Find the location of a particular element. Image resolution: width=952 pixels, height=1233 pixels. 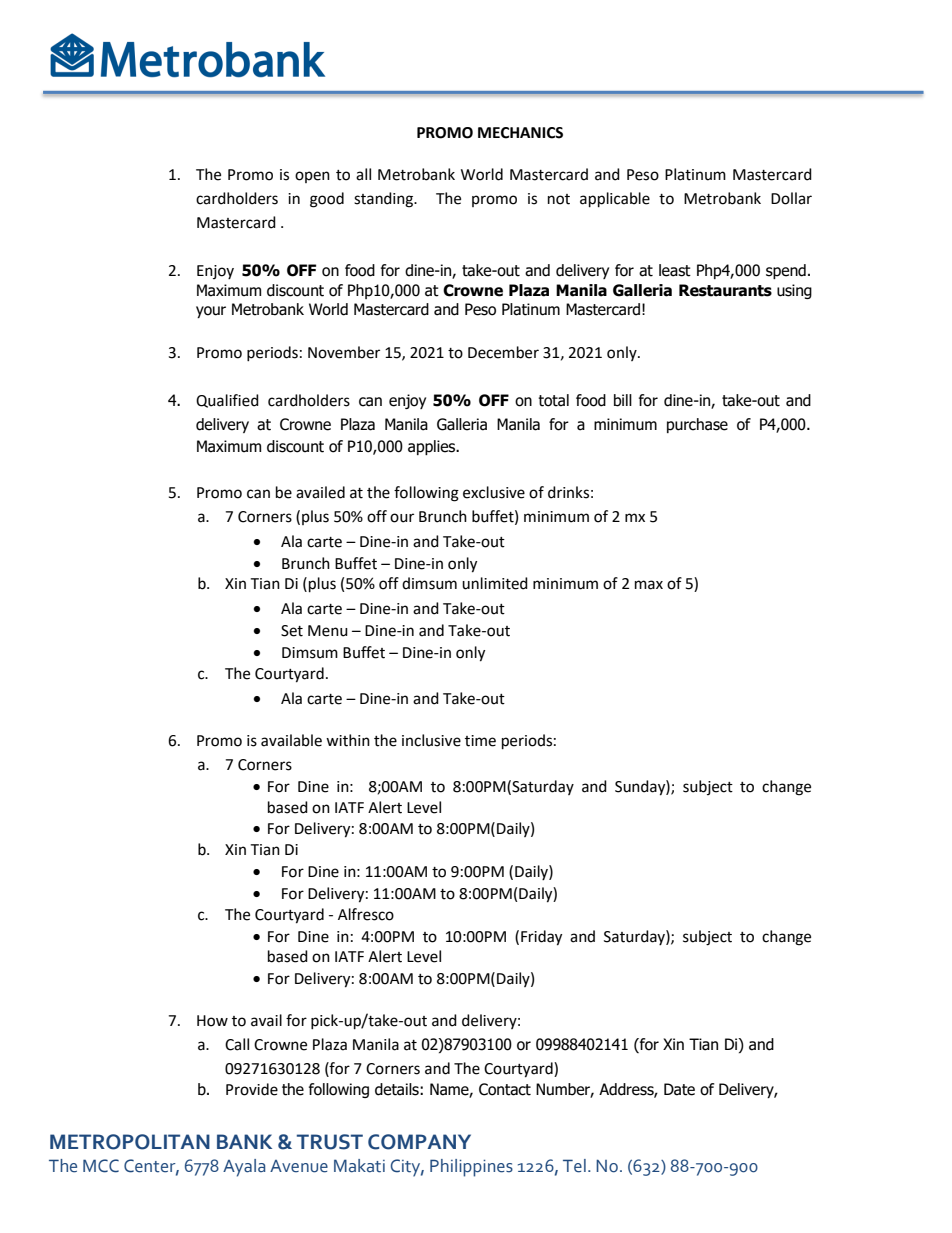

Set is located at coordinates (292, 631).
